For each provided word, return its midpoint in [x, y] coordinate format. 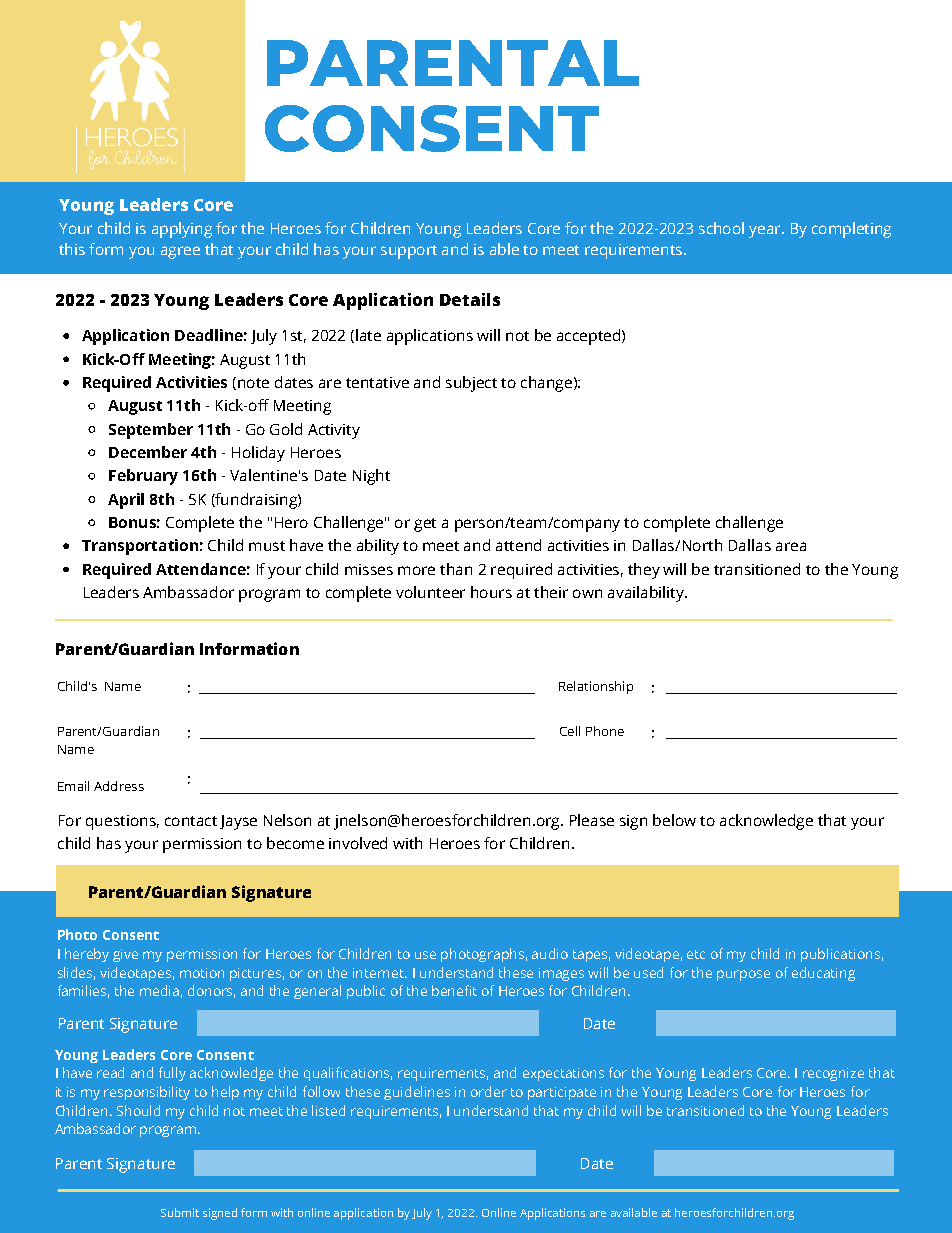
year [766, 231]
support [409, 252]
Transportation [140, 547]
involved [358, 843]
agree [180, 252]
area [791, 546]
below [674, 820]
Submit [180, 1212]
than [456, 569]
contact [191, 821]
